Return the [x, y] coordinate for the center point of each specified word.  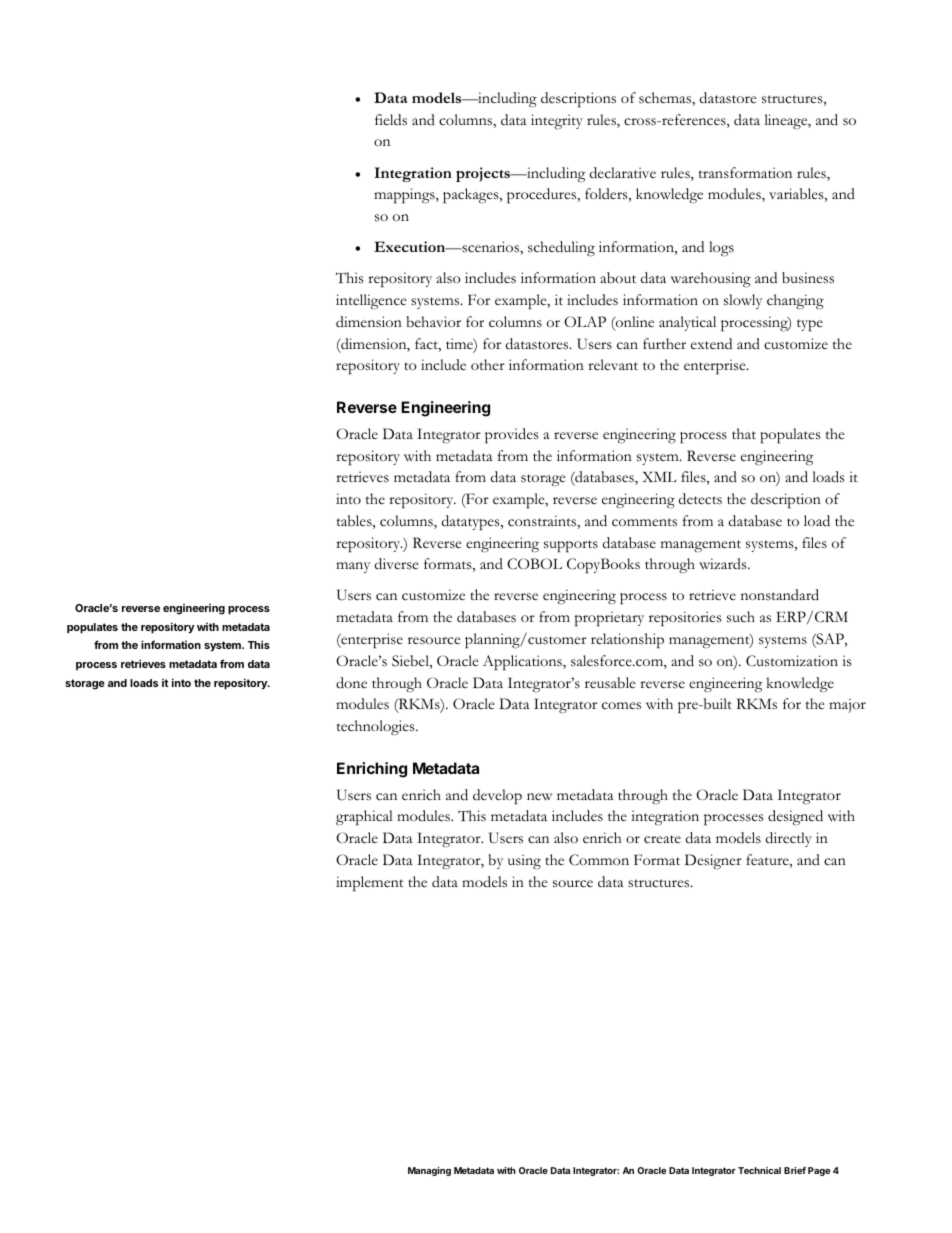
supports [571, 546]
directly [789, 839]
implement [370, 884]
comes [621, 706]
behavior [433, 322]
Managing [429, 1171]
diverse [397, 564]
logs [721, 249]
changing [795, 302]
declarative [623, 173]
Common [599, 860]
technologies [376, 728]
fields [391, 120]
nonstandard [780, 595]
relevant [613, 364]
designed [795, 817]
